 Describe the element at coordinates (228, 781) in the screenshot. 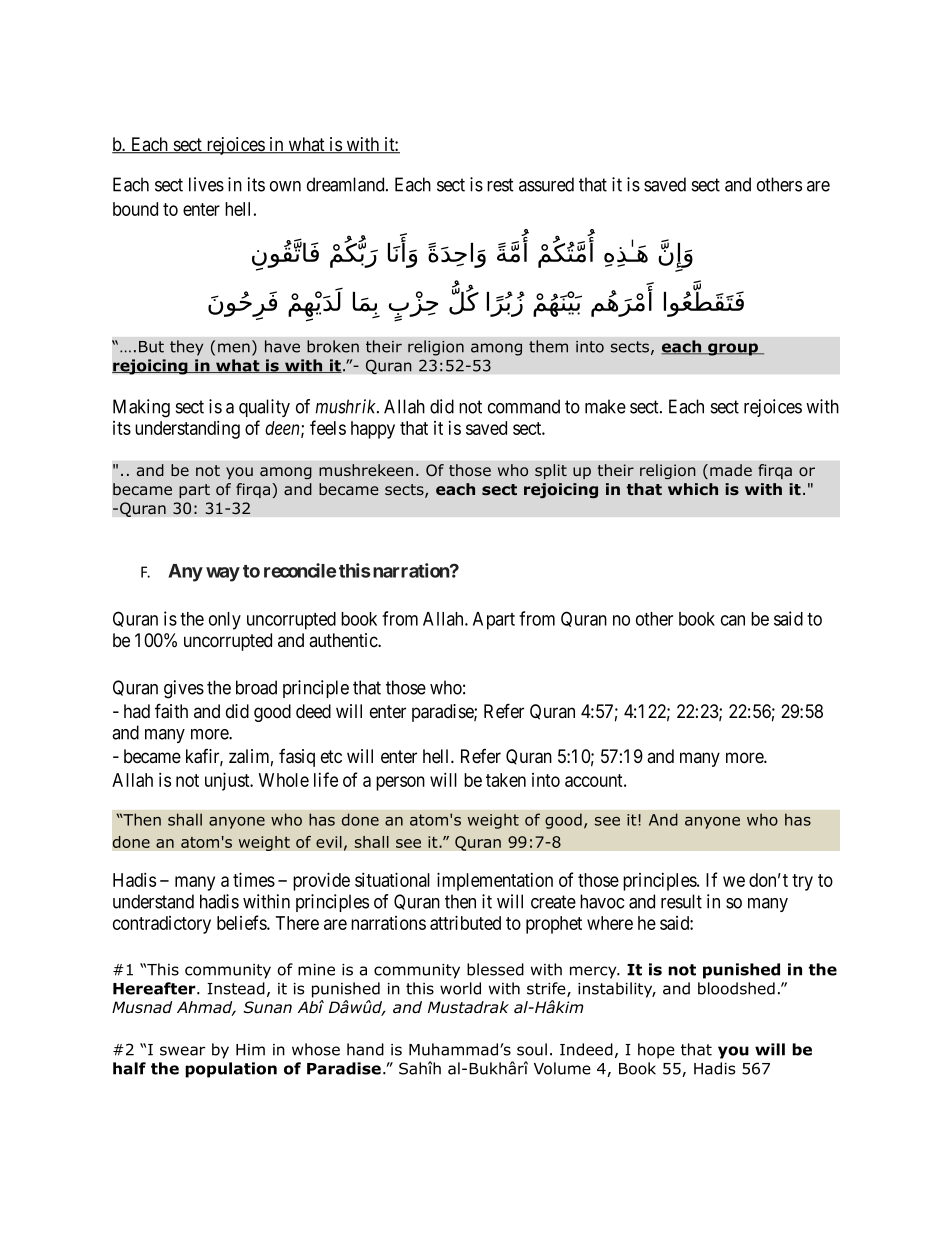

I see `unjust` at that location.
